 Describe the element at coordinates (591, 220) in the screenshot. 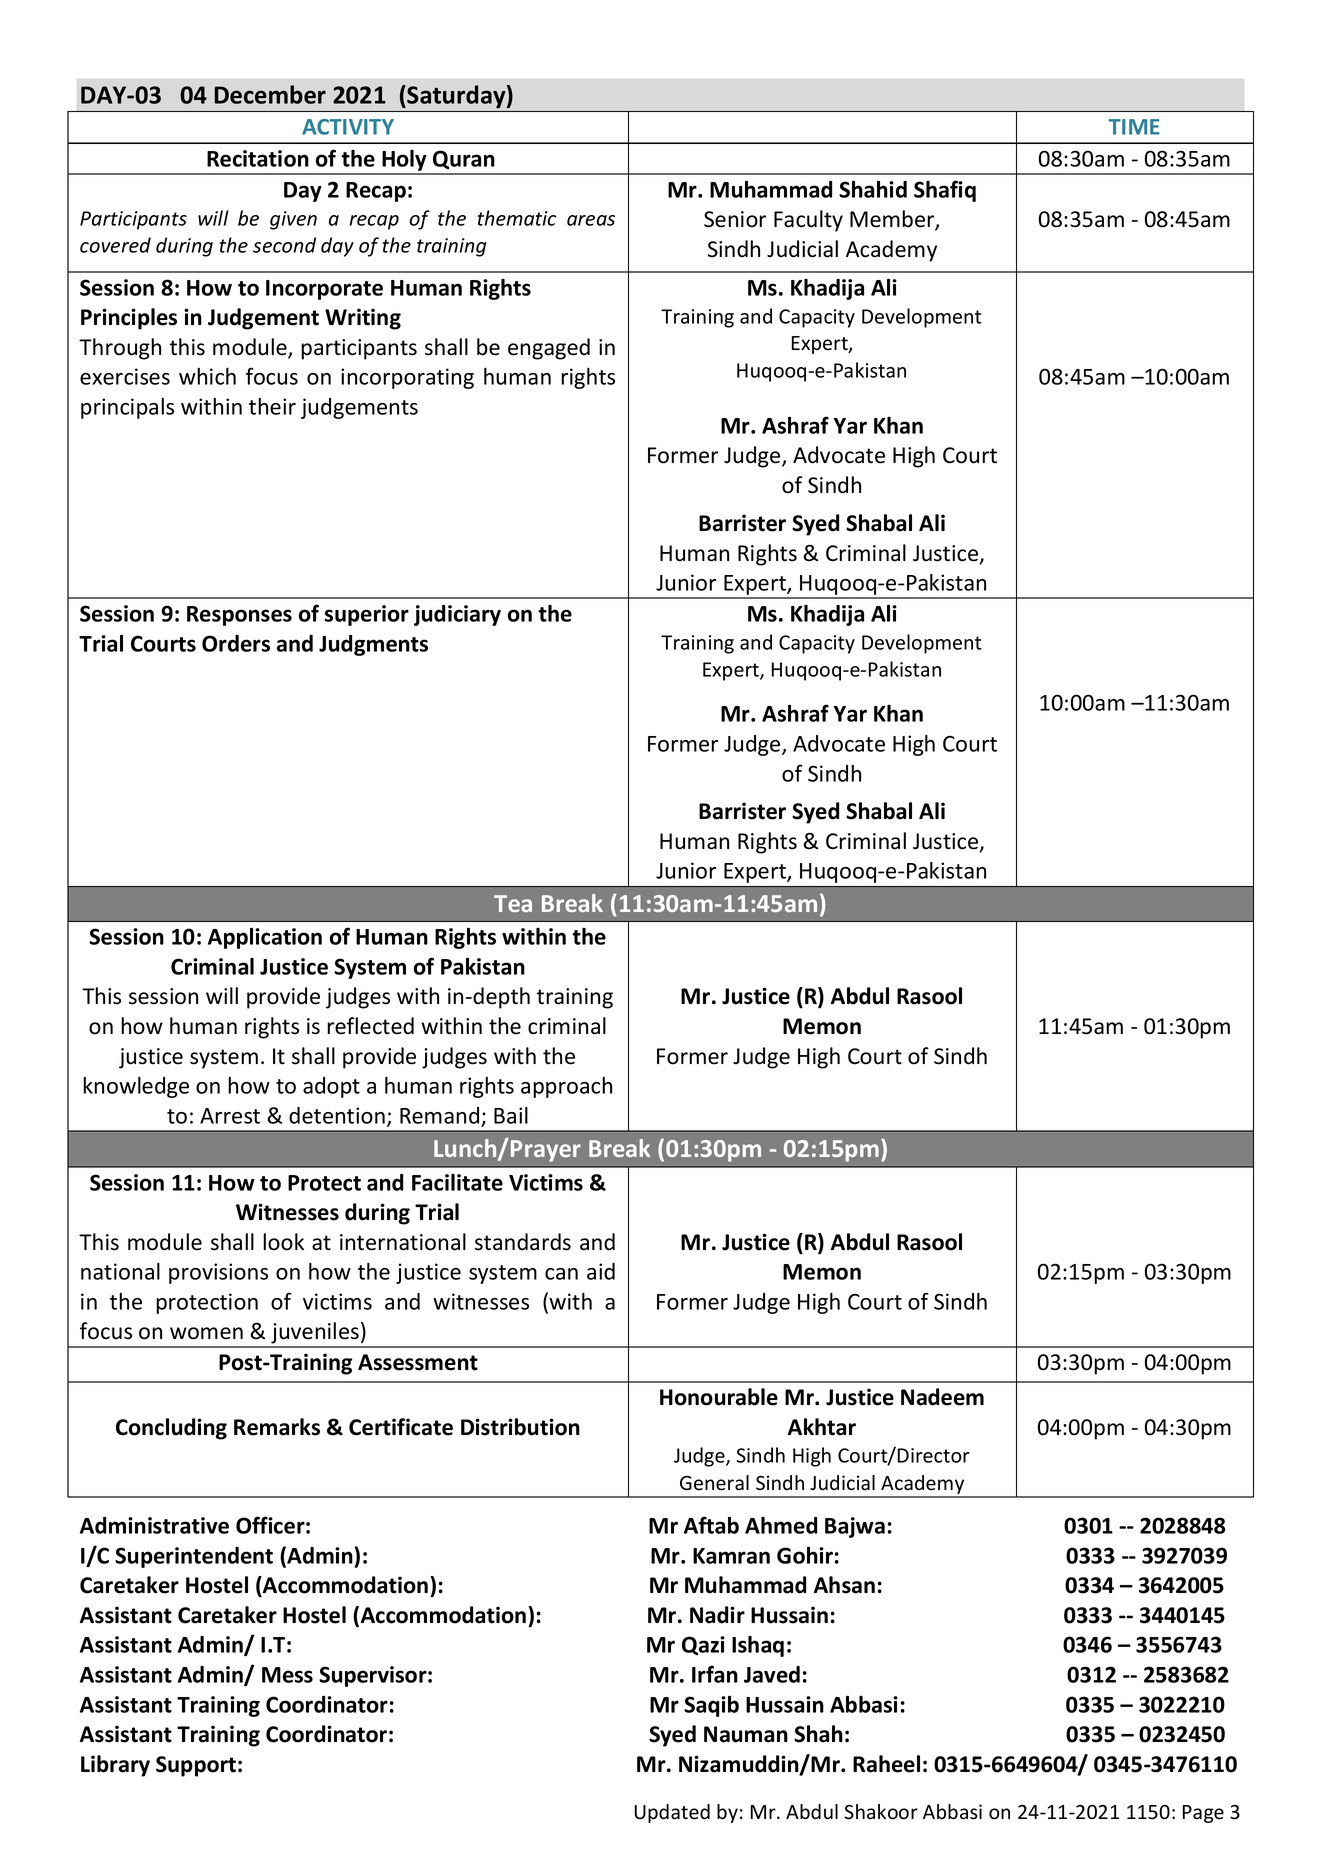

I see `areas` at that location.
